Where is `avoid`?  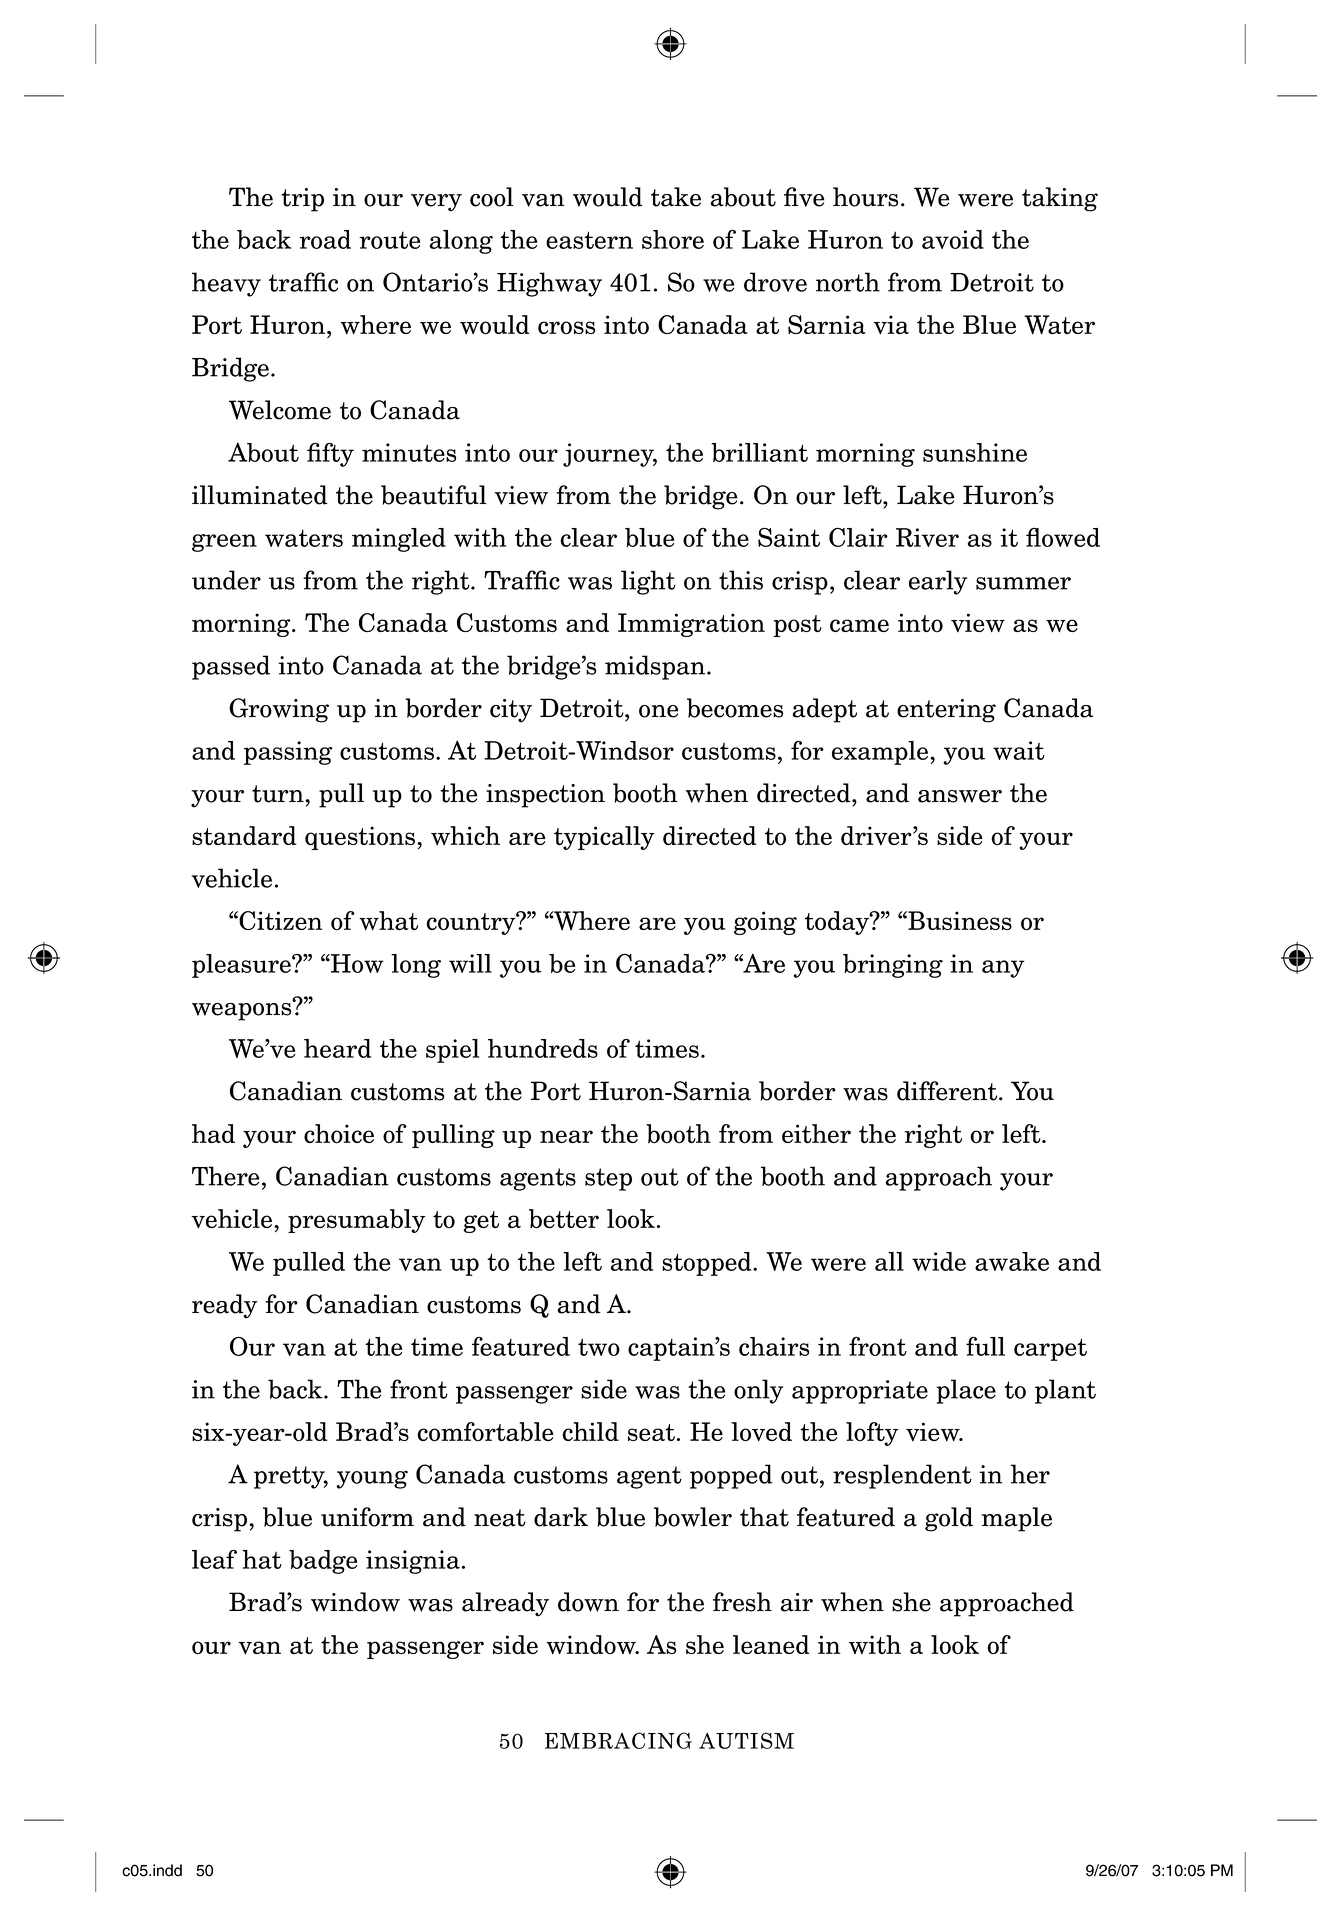
avoid is located at coordinates (953, 239).
